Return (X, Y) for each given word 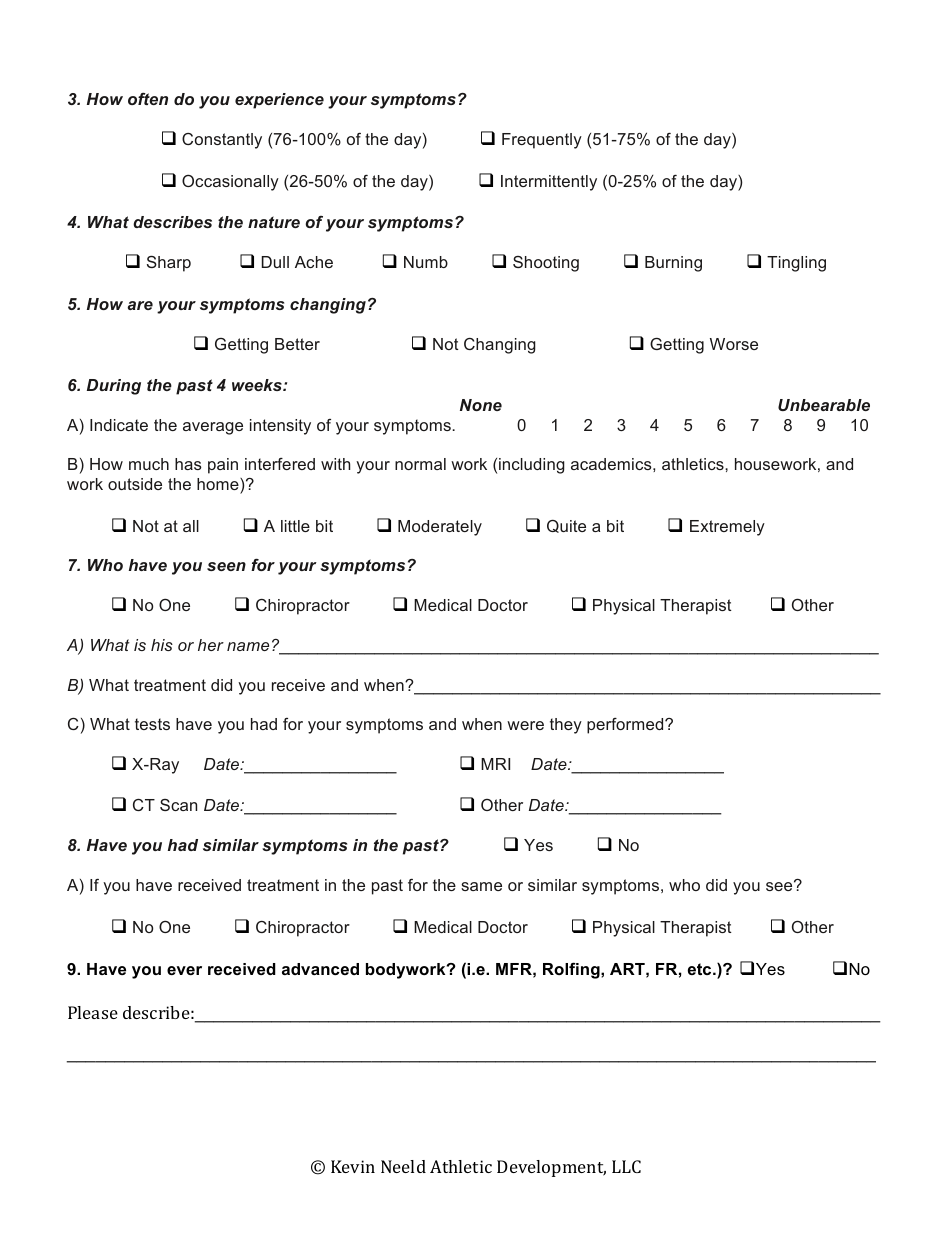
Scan (178, 805)
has (188, 464)
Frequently (542, 141)
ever (184, 970)
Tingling (796, 264)
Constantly (222, 141)
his (162, 645)
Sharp (169, 264)
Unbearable (824, 405)
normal (420, 464)
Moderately (440, 528)
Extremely (727, 528)
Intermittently (549, 183)
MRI (495, 764)
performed (626, 726)
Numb (426, 262)
